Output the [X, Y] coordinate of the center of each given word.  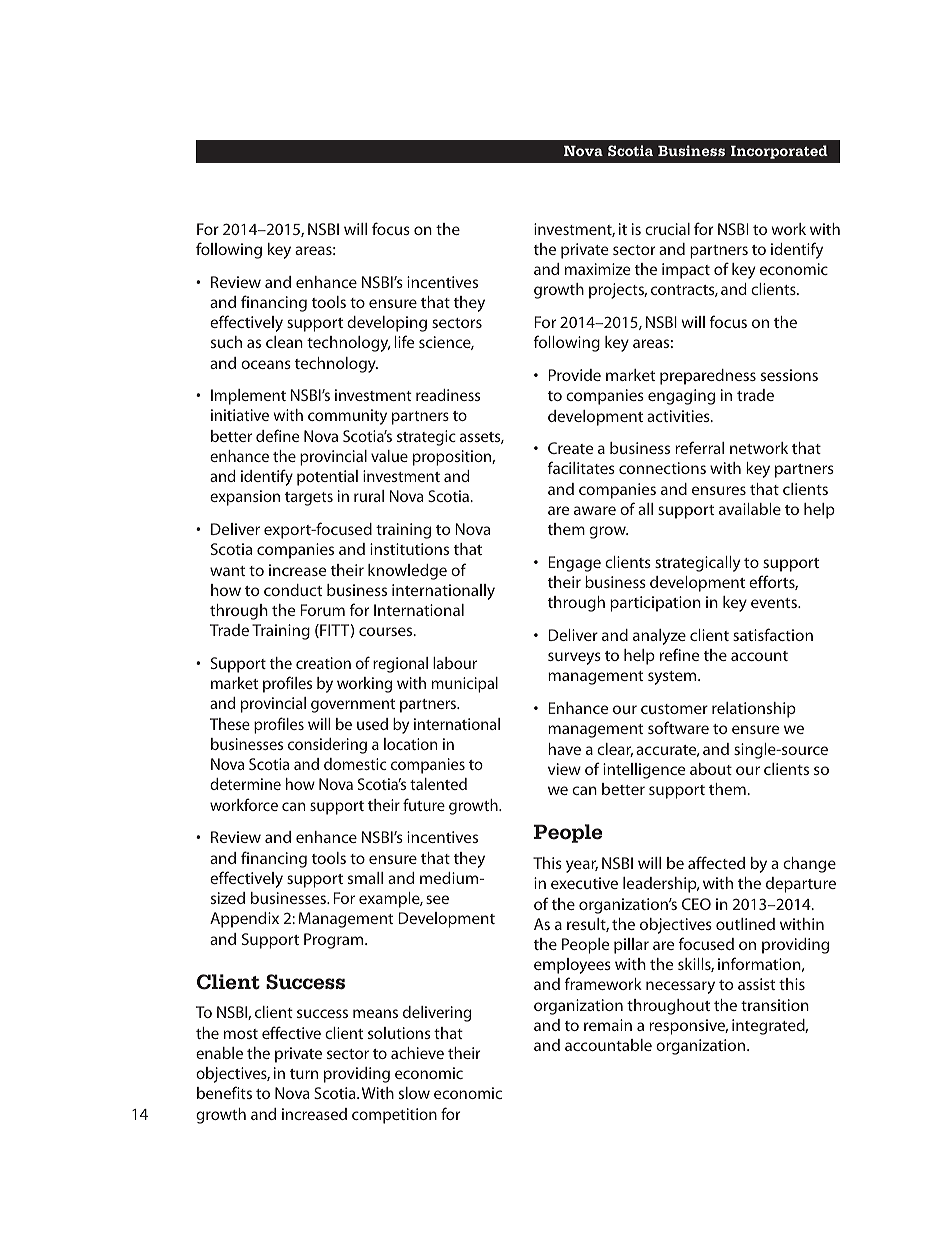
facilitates [581, 467]
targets [309, 499]
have [564, 749]
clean [284, 342]
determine [245, 784]
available [750, 509]
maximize [598, 269]
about [711, 769]
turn [304, 1074]
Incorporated [779, 152]
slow [414, 1093]
